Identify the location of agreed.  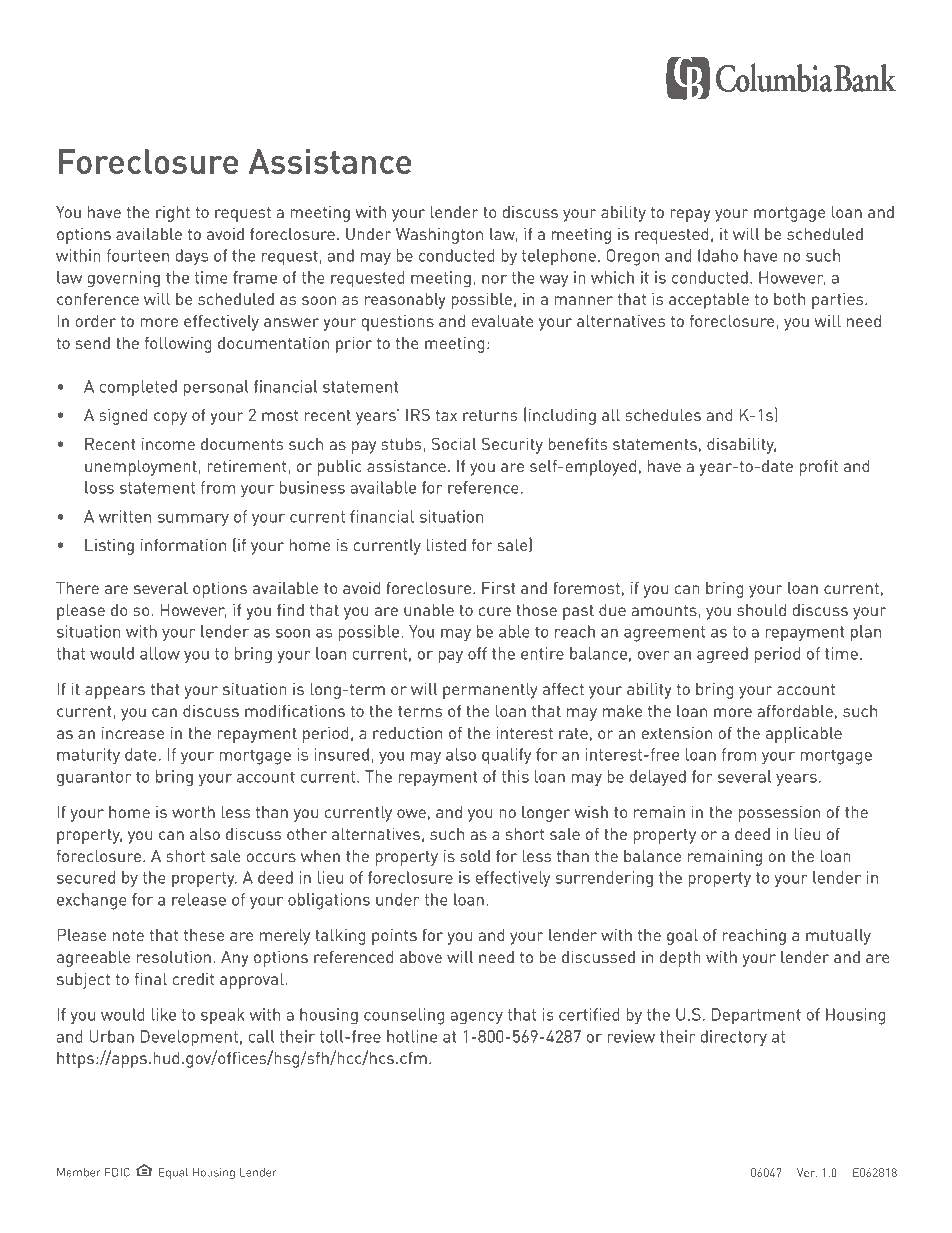
(722, 655).
